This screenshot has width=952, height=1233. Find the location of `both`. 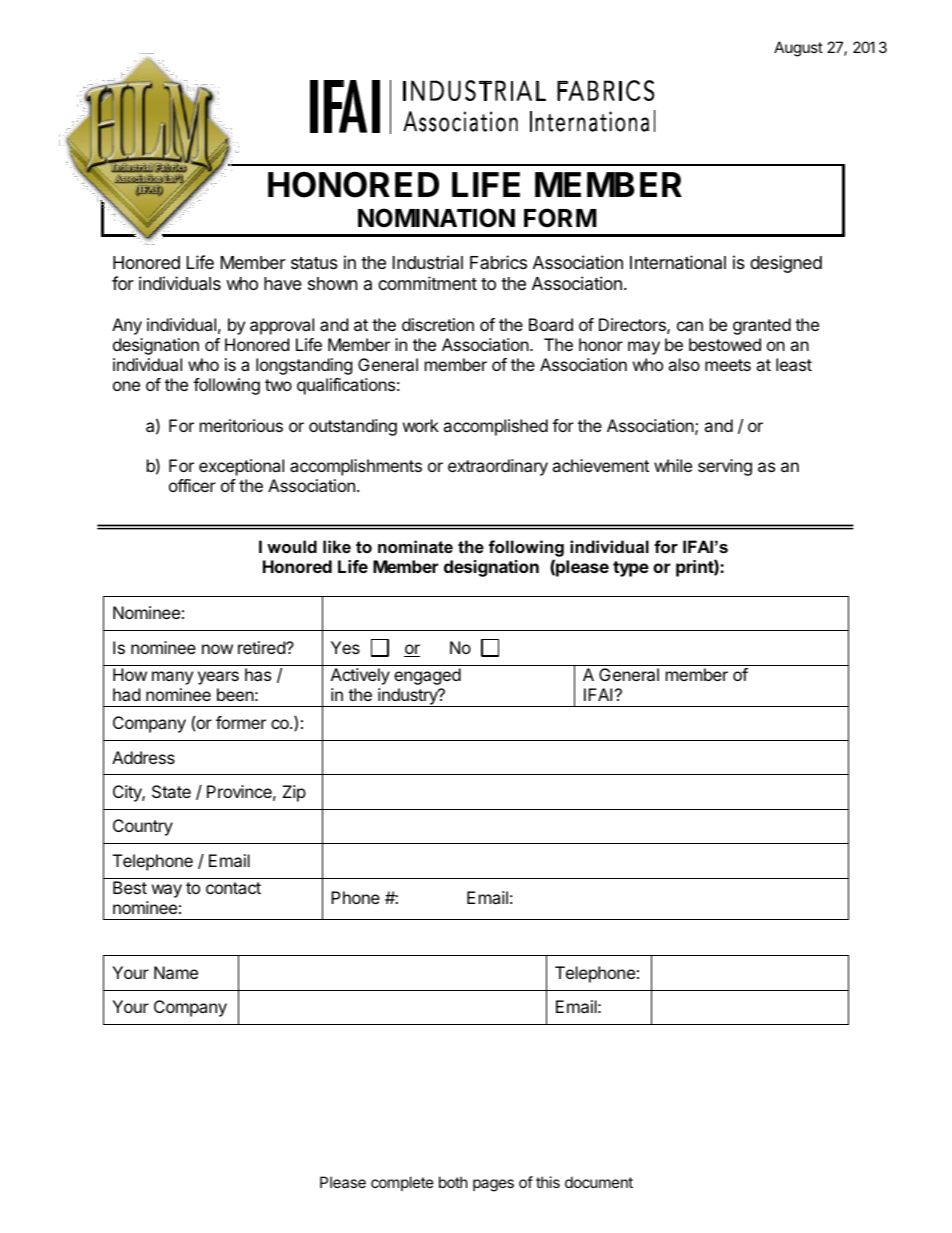

both is located at coordinates (453, 1182).
